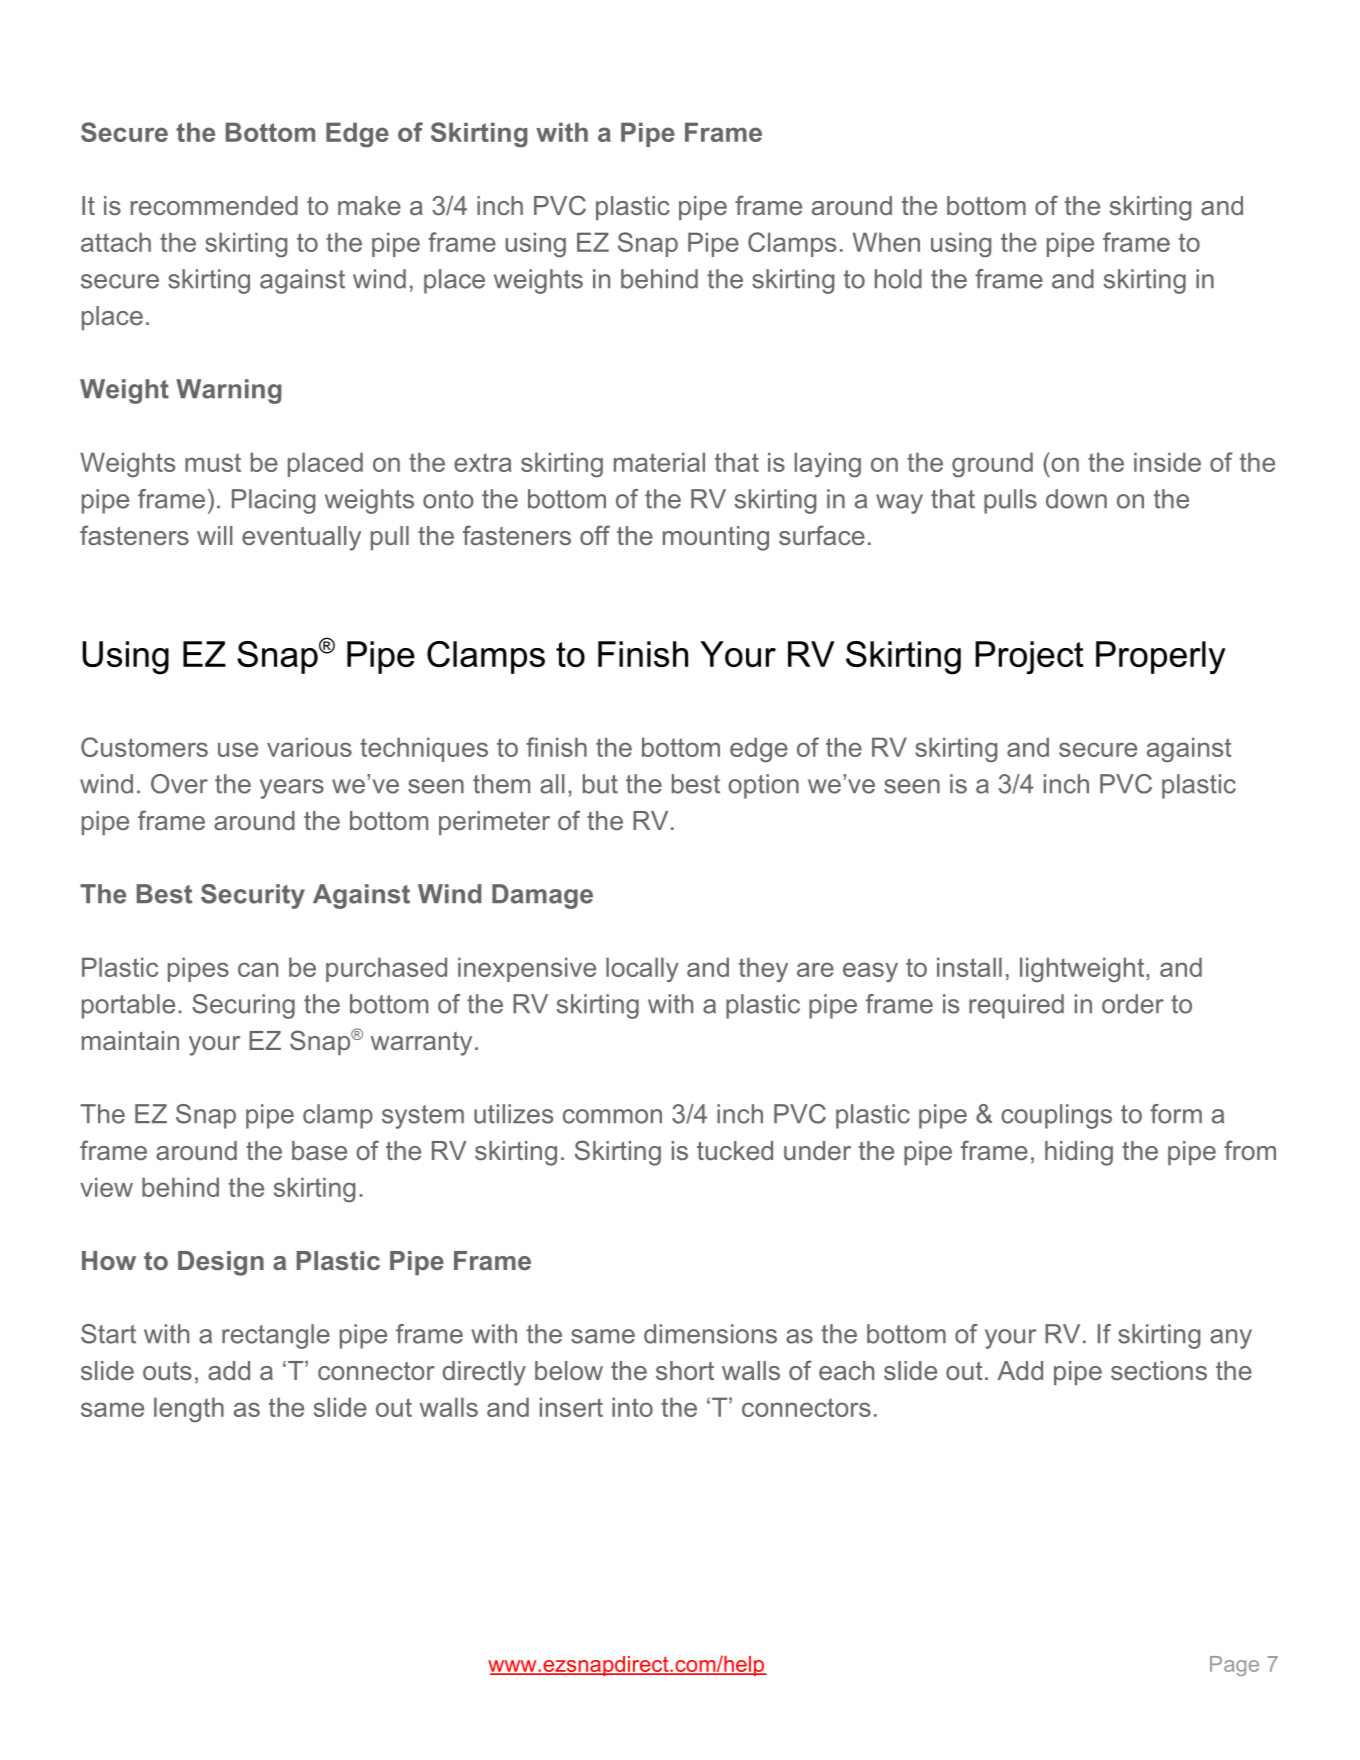 This image has height=1760, width=1360. Describe the element at coordinates (710, 1334) in the image. I see `dimensions` at that location.
